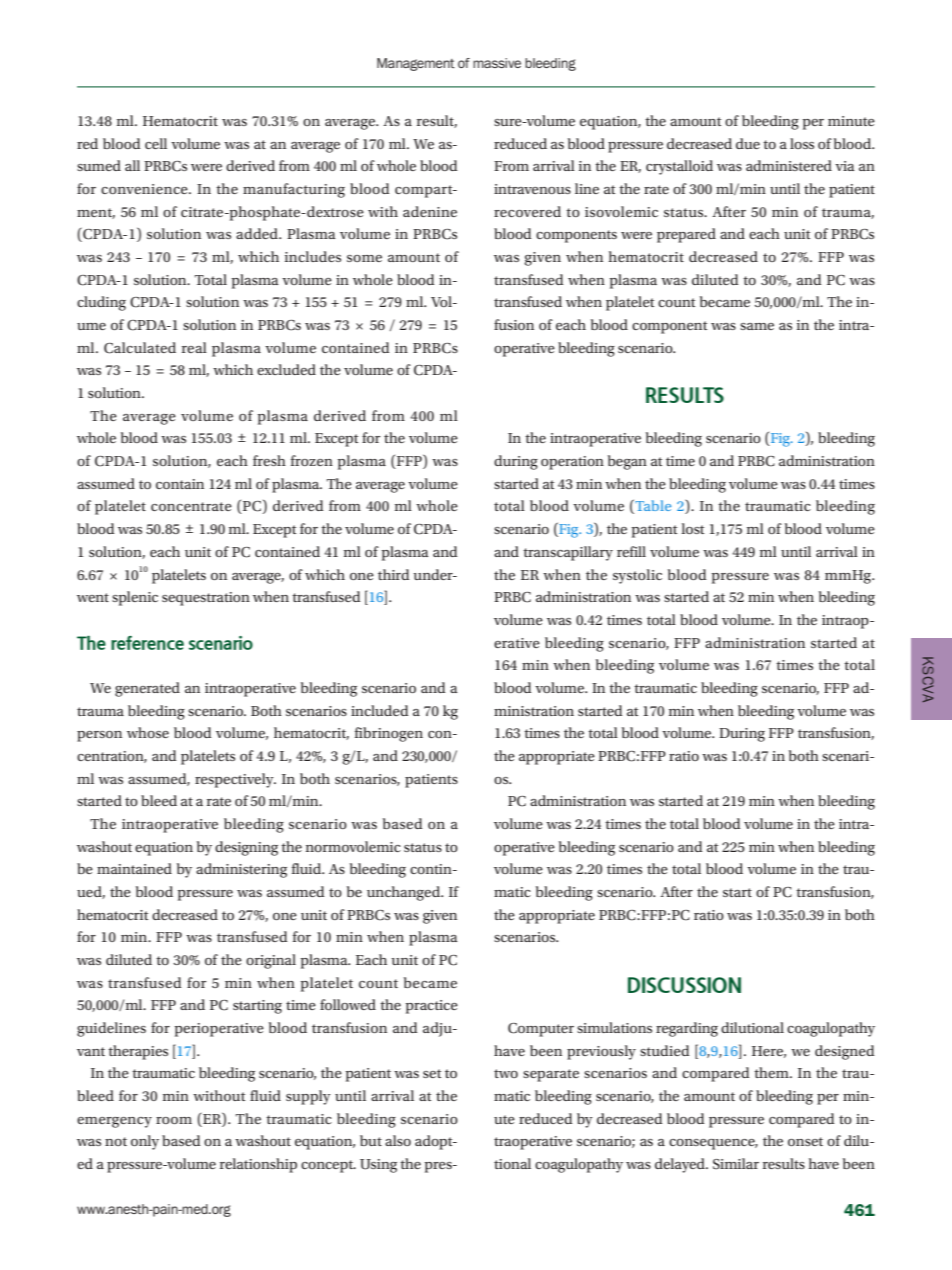  What do you see at coordinates (147, 643) in the screenshot?
I see `reference` at bounding box center [147, 643].
